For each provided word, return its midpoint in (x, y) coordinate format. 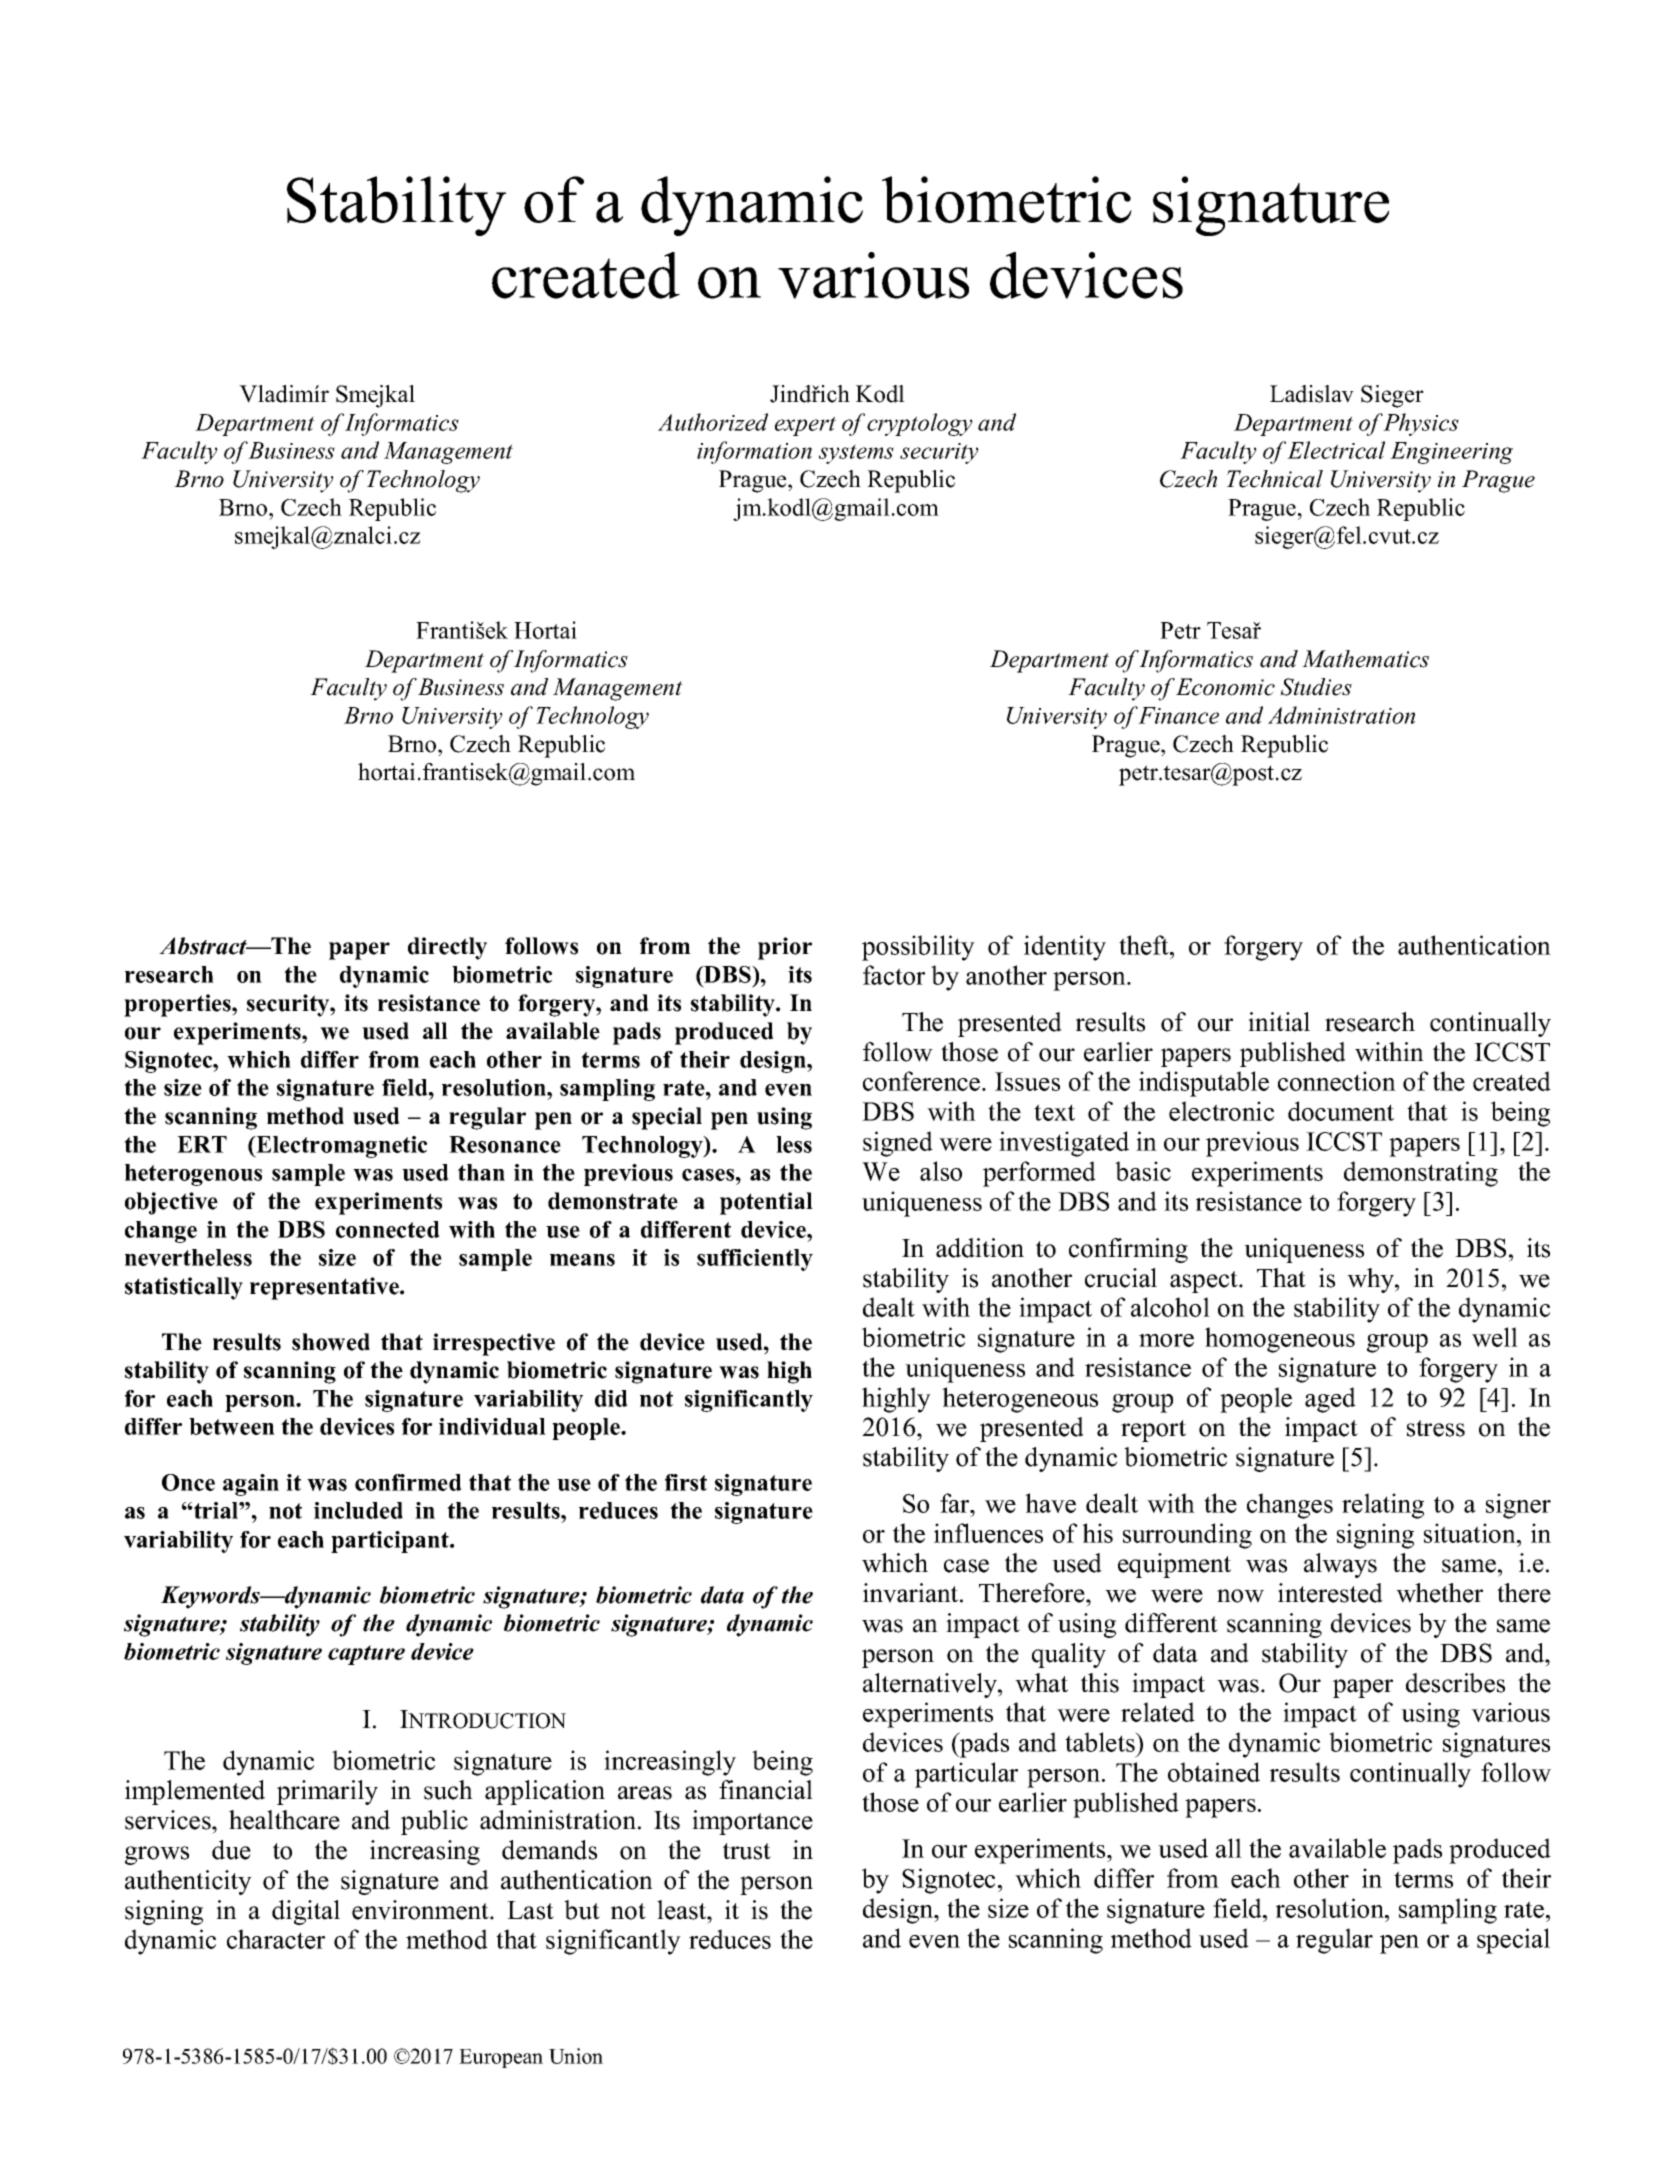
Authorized (713, 422)
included (358, 1510)
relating (1383, 1506)
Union (576, 2056)
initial (1279, 1022)
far (956, 1503)
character (276, 1939)
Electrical (1336, 450)
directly (447, 948)
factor (894, 975)
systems (856, 454)
